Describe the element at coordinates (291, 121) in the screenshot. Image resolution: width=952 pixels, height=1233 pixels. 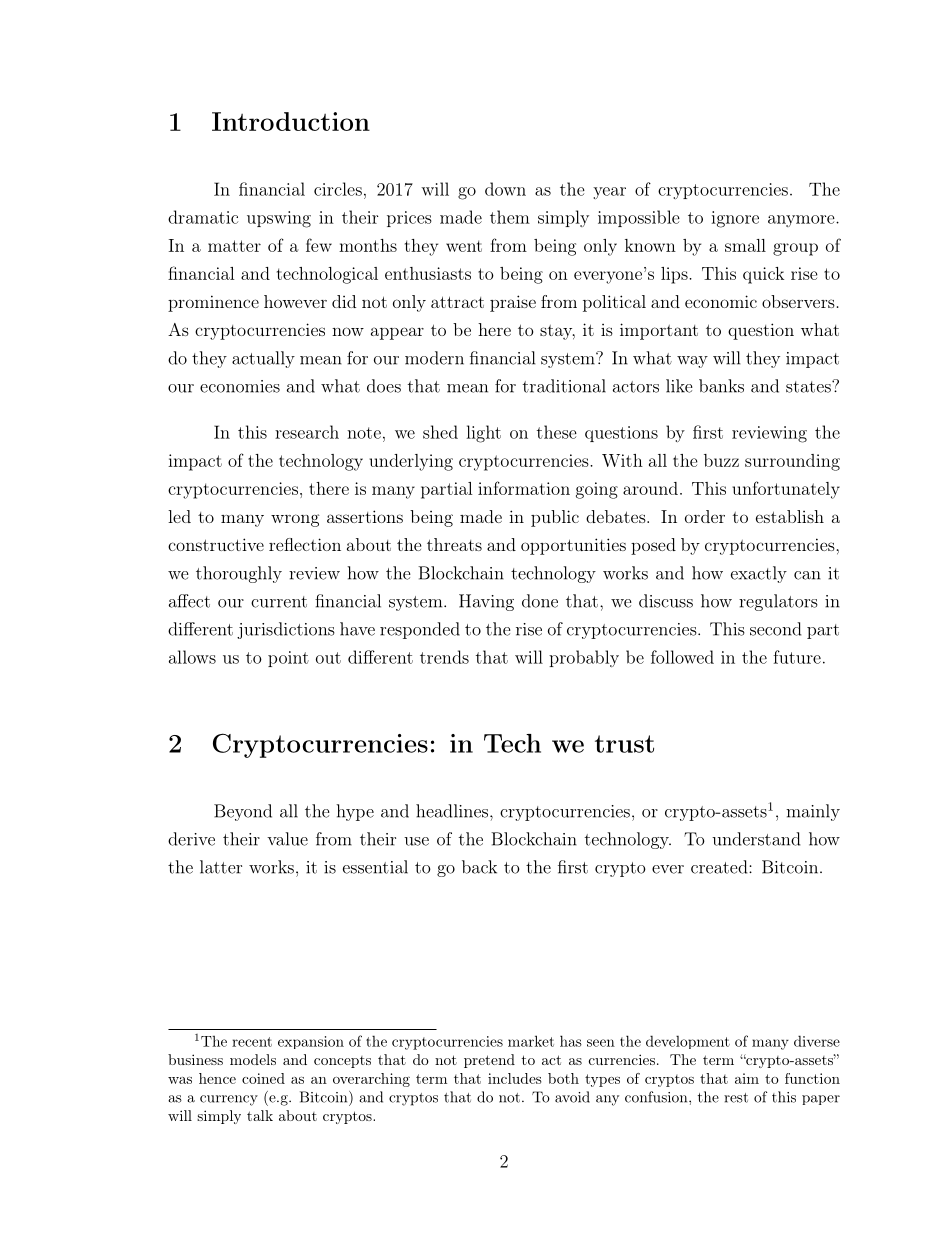
I see `Introduction` at that location.
